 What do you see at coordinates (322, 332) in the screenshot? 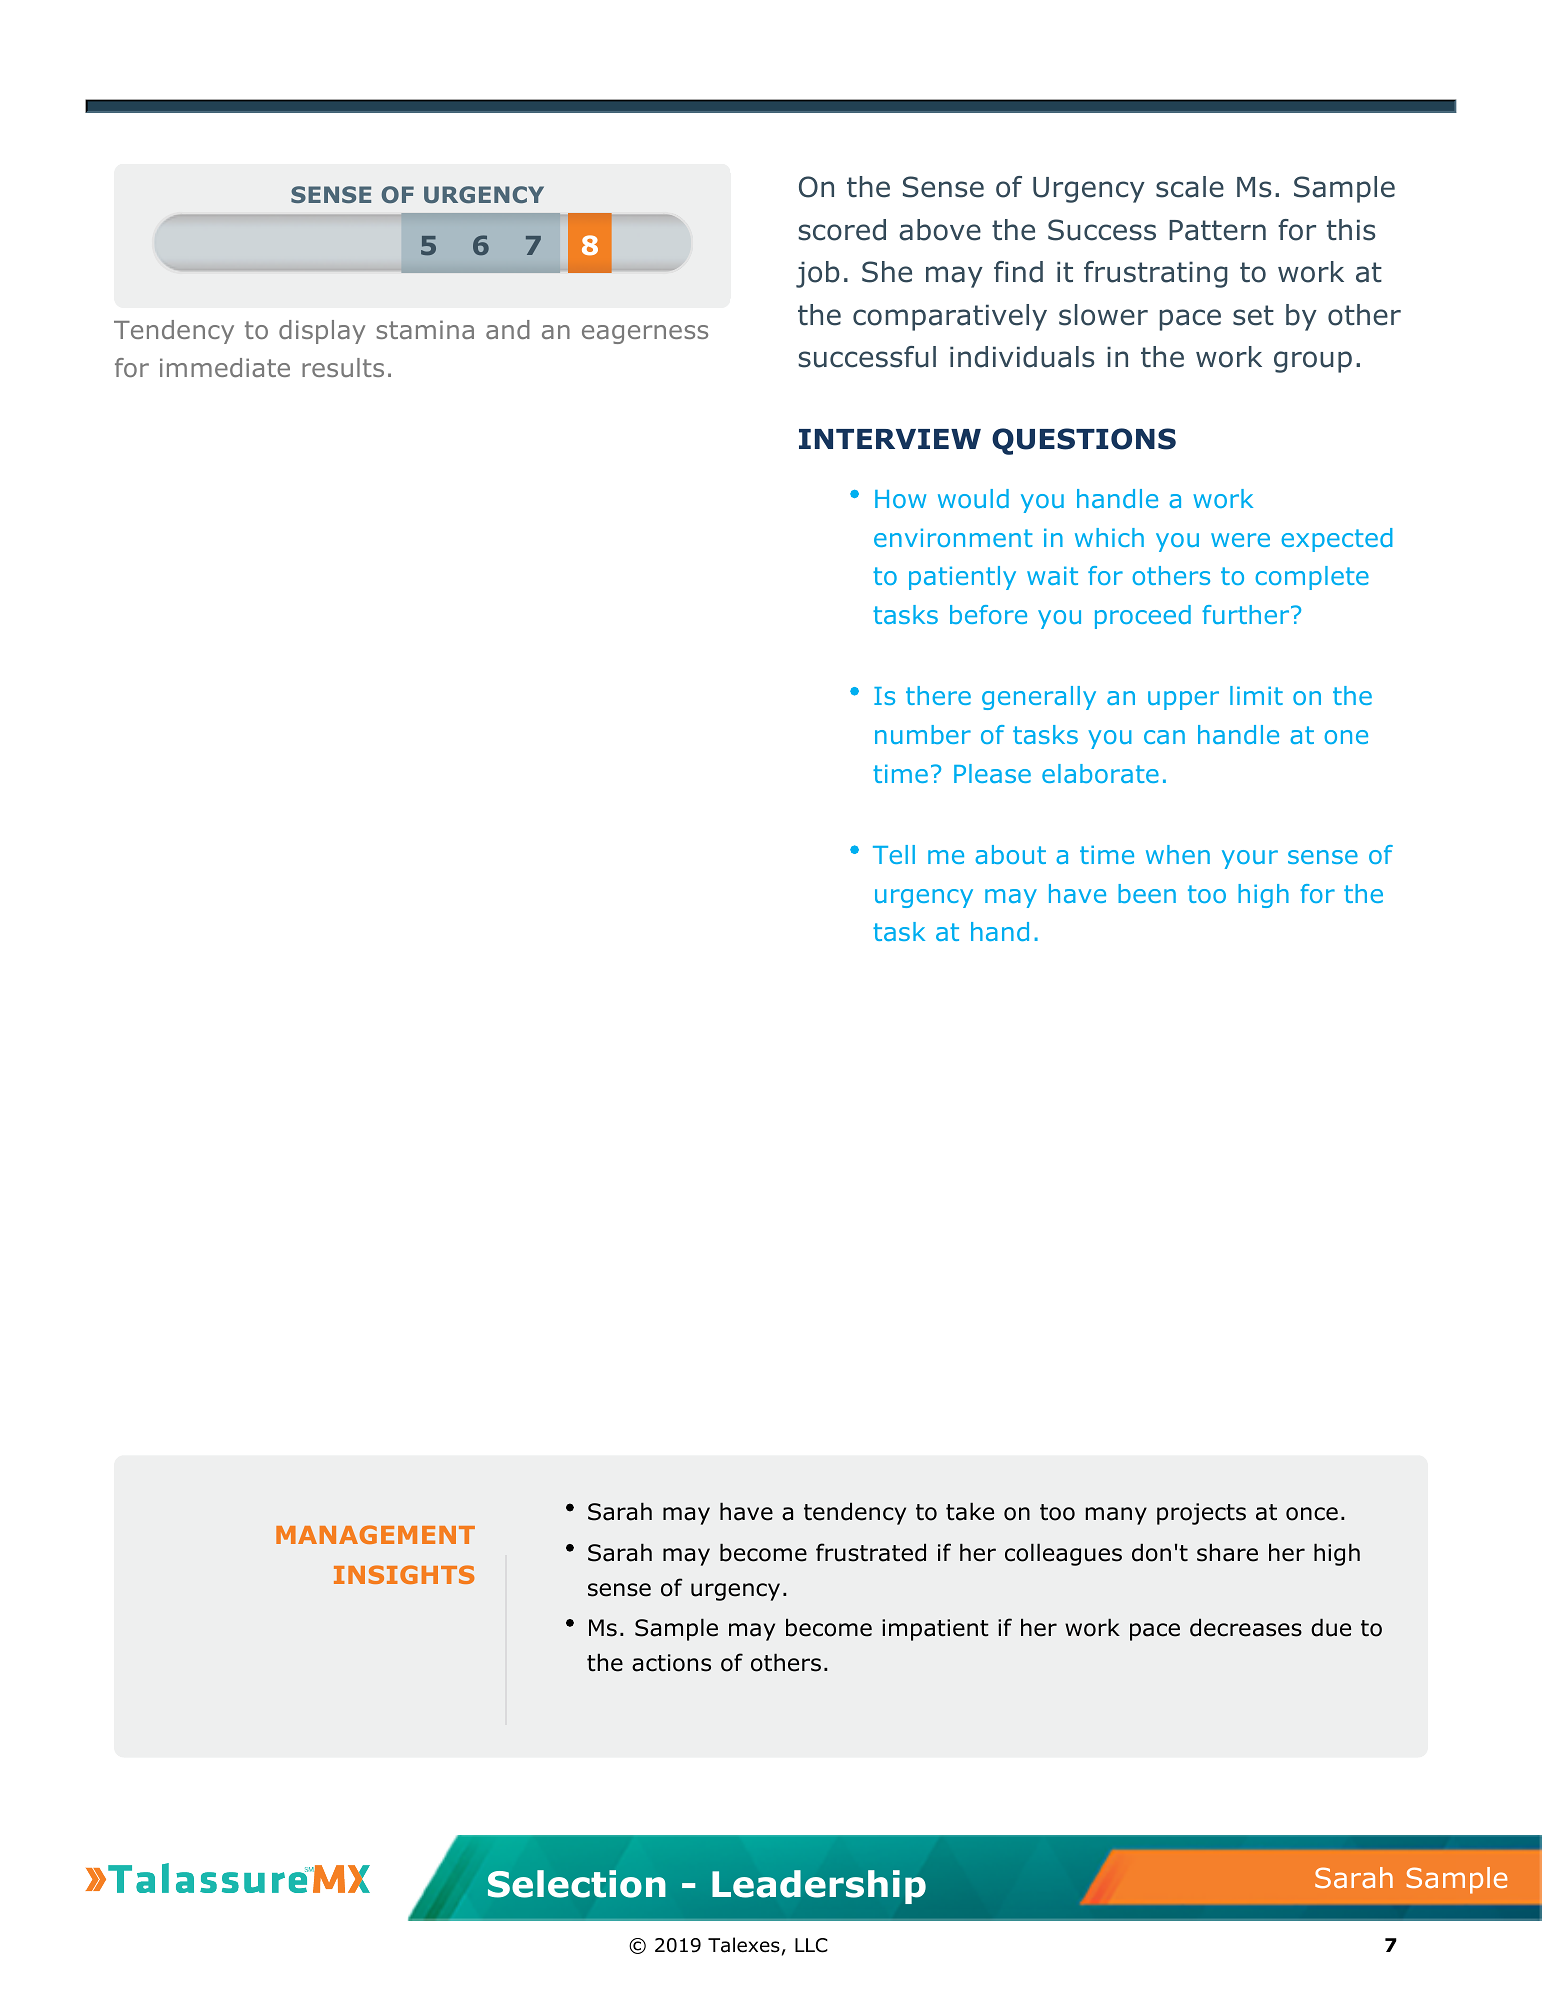
I see `display` at bounding box center [322, 332].
